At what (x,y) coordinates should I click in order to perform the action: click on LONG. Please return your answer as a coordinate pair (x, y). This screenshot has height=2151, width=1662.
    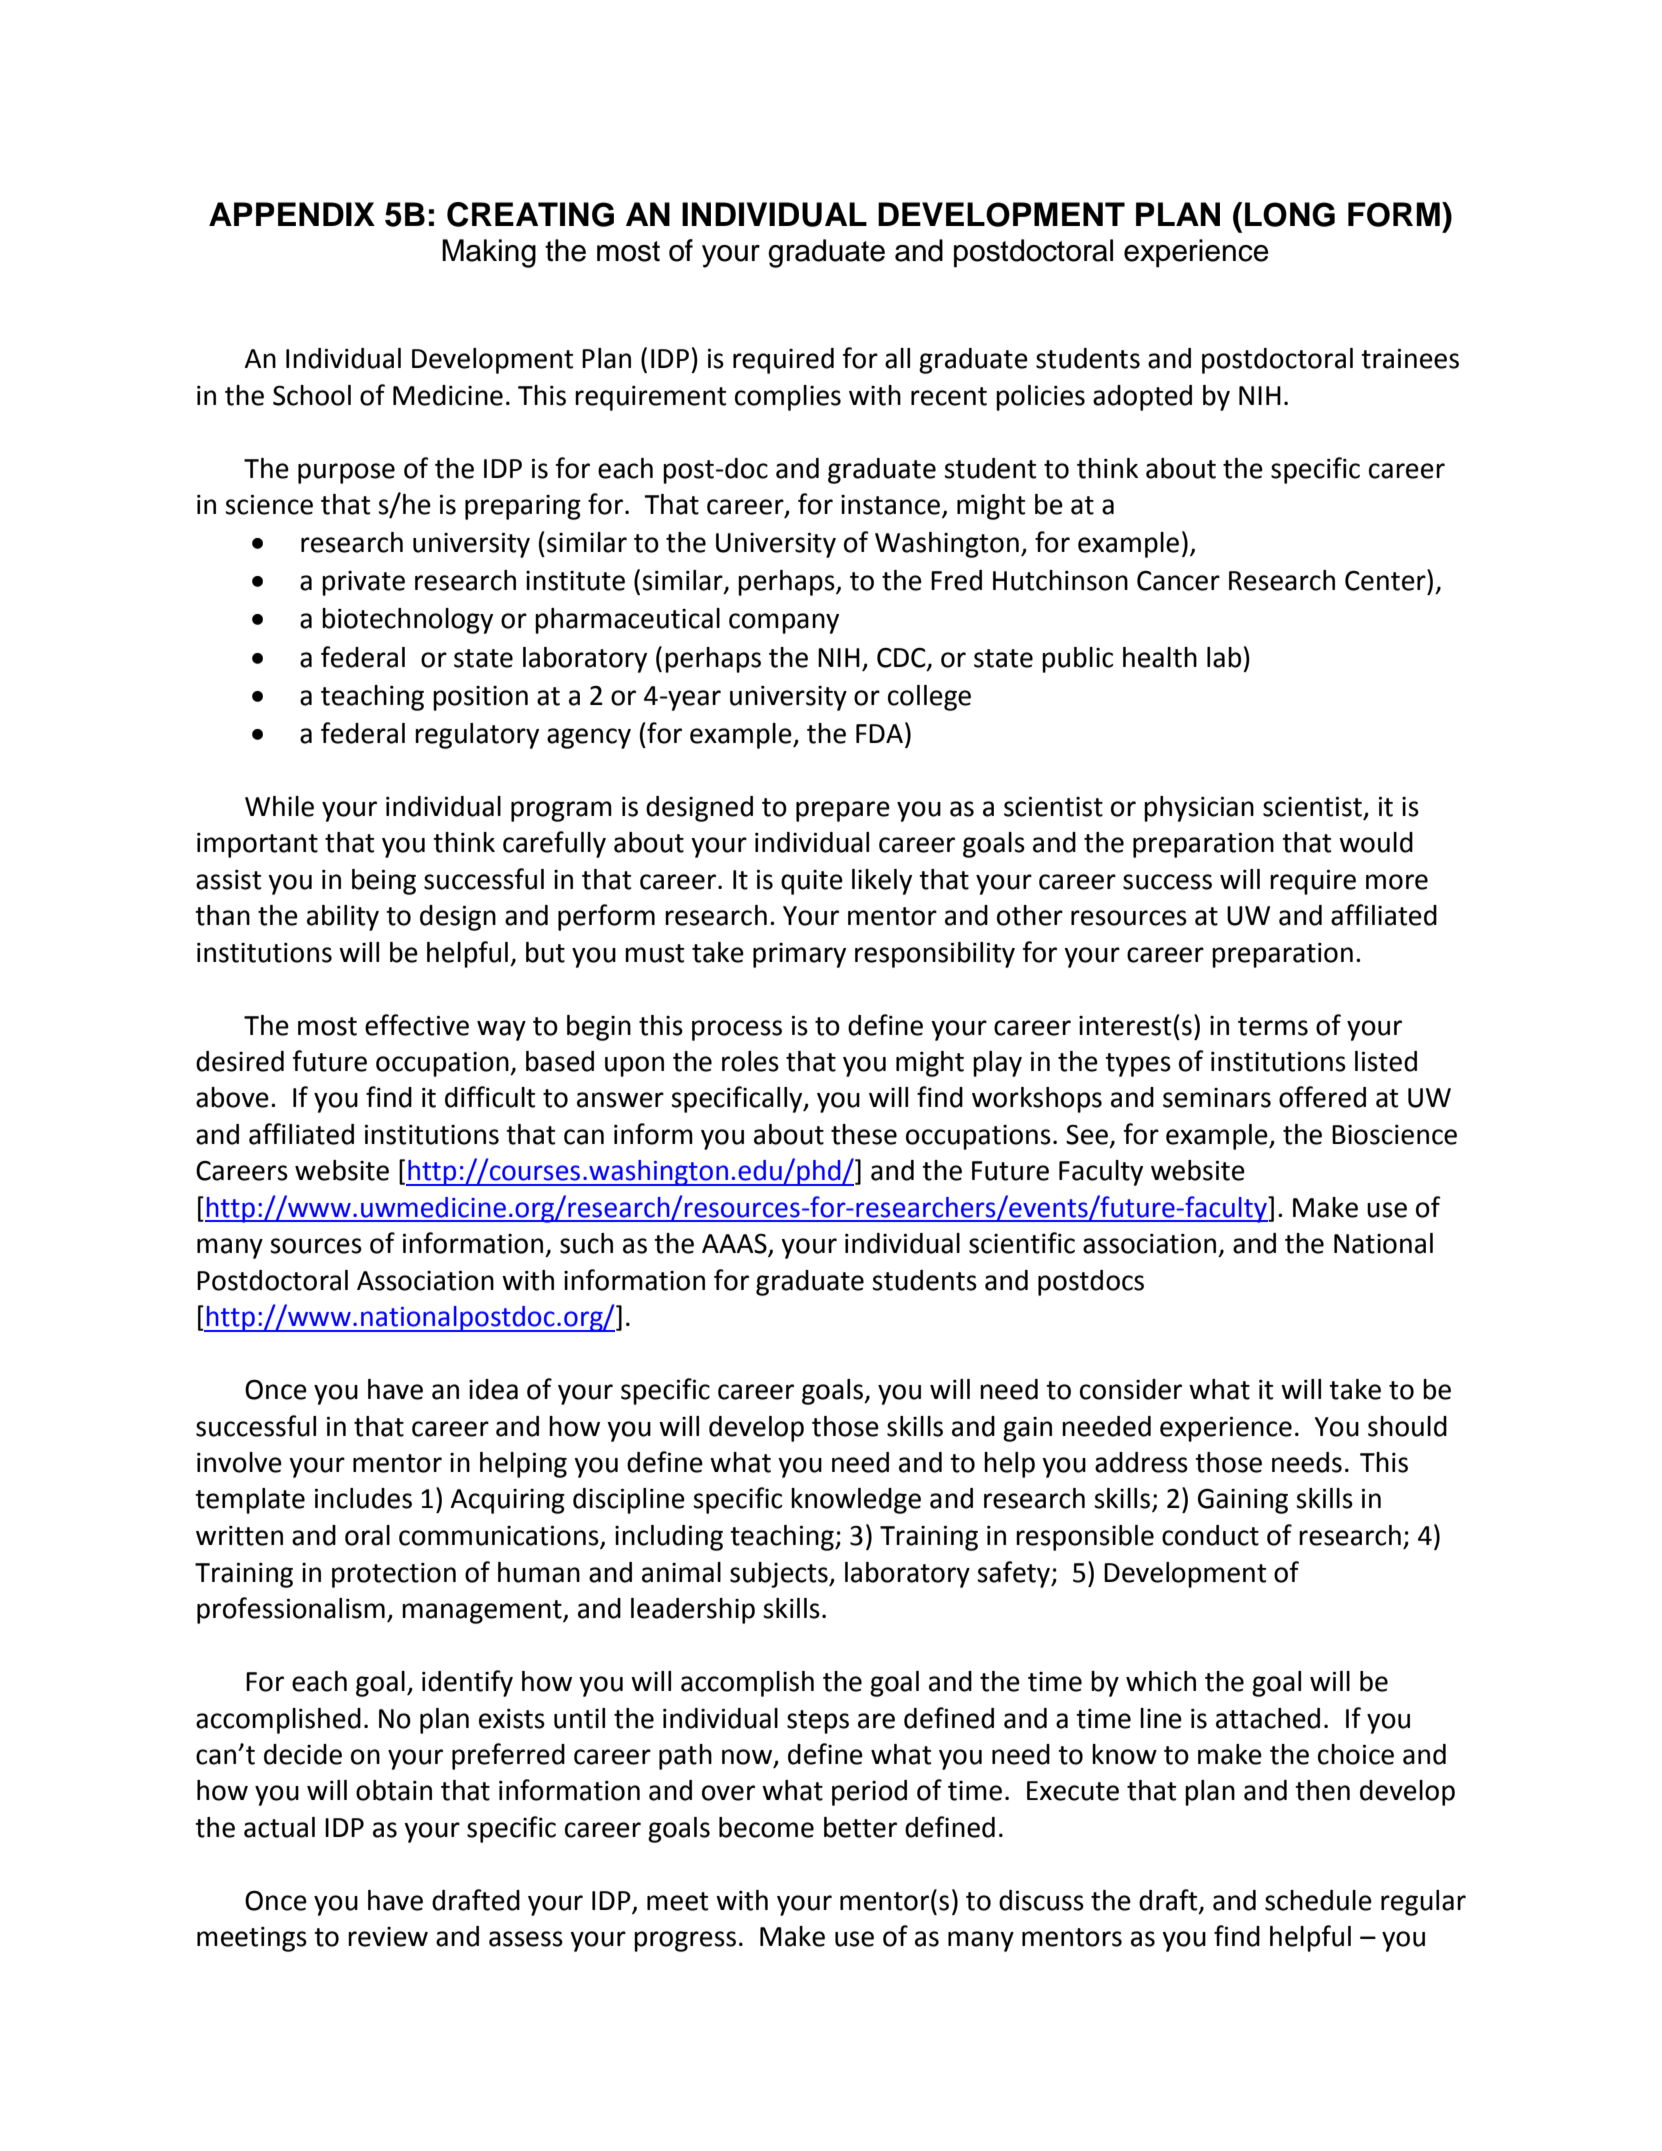
    Looking at the image, I should click on (1290, 214).
